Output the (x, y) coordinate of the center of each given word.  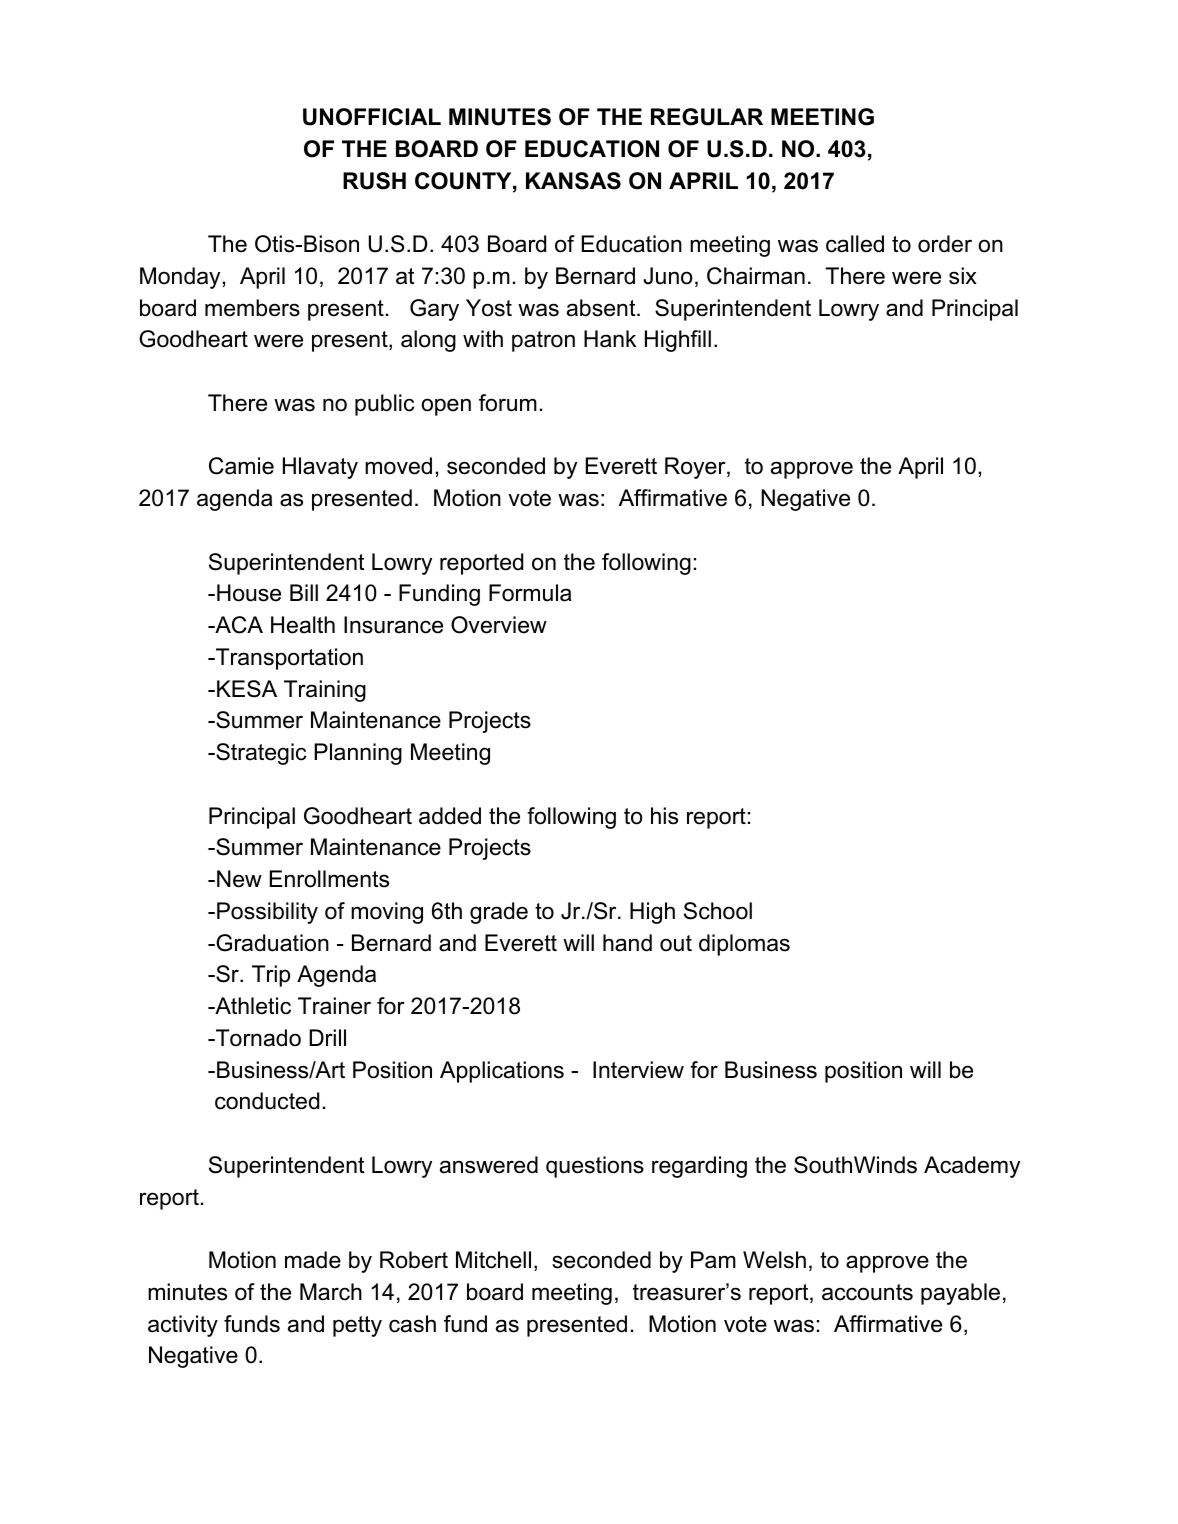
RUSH (374, 181)
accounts (867, 1292)
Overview (499, 625)
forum (508, 403)
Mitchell (493, 1260)
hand (627, 943)
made (313, 1260)
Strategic (260, 754)
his (664, 816)
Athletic (252, 1006)
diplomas (744, 945)
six (963, 276)
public (384, 405)
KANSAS (573, 181)
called (855, 244)
